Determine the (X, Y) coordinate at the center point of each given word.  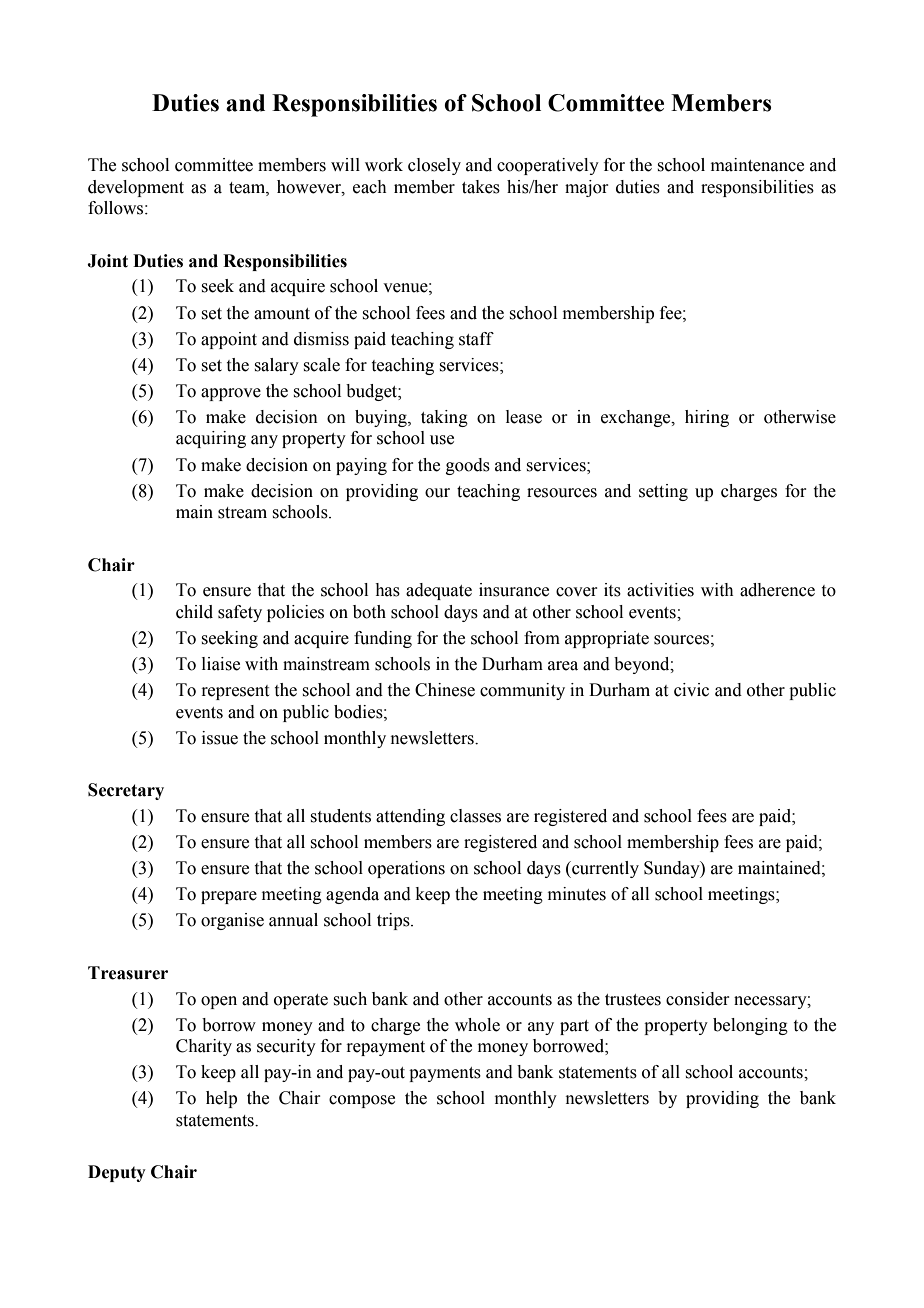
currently (604, 869)
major (586, 188)
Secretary (126, 791)
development (136, 188)
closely (434, 166)
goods (468, 466)
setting (663, 492)
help (221, 1099)
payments (445, 1074)
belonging (750, 1026)
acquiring (211, 439)
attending (410, 817)
